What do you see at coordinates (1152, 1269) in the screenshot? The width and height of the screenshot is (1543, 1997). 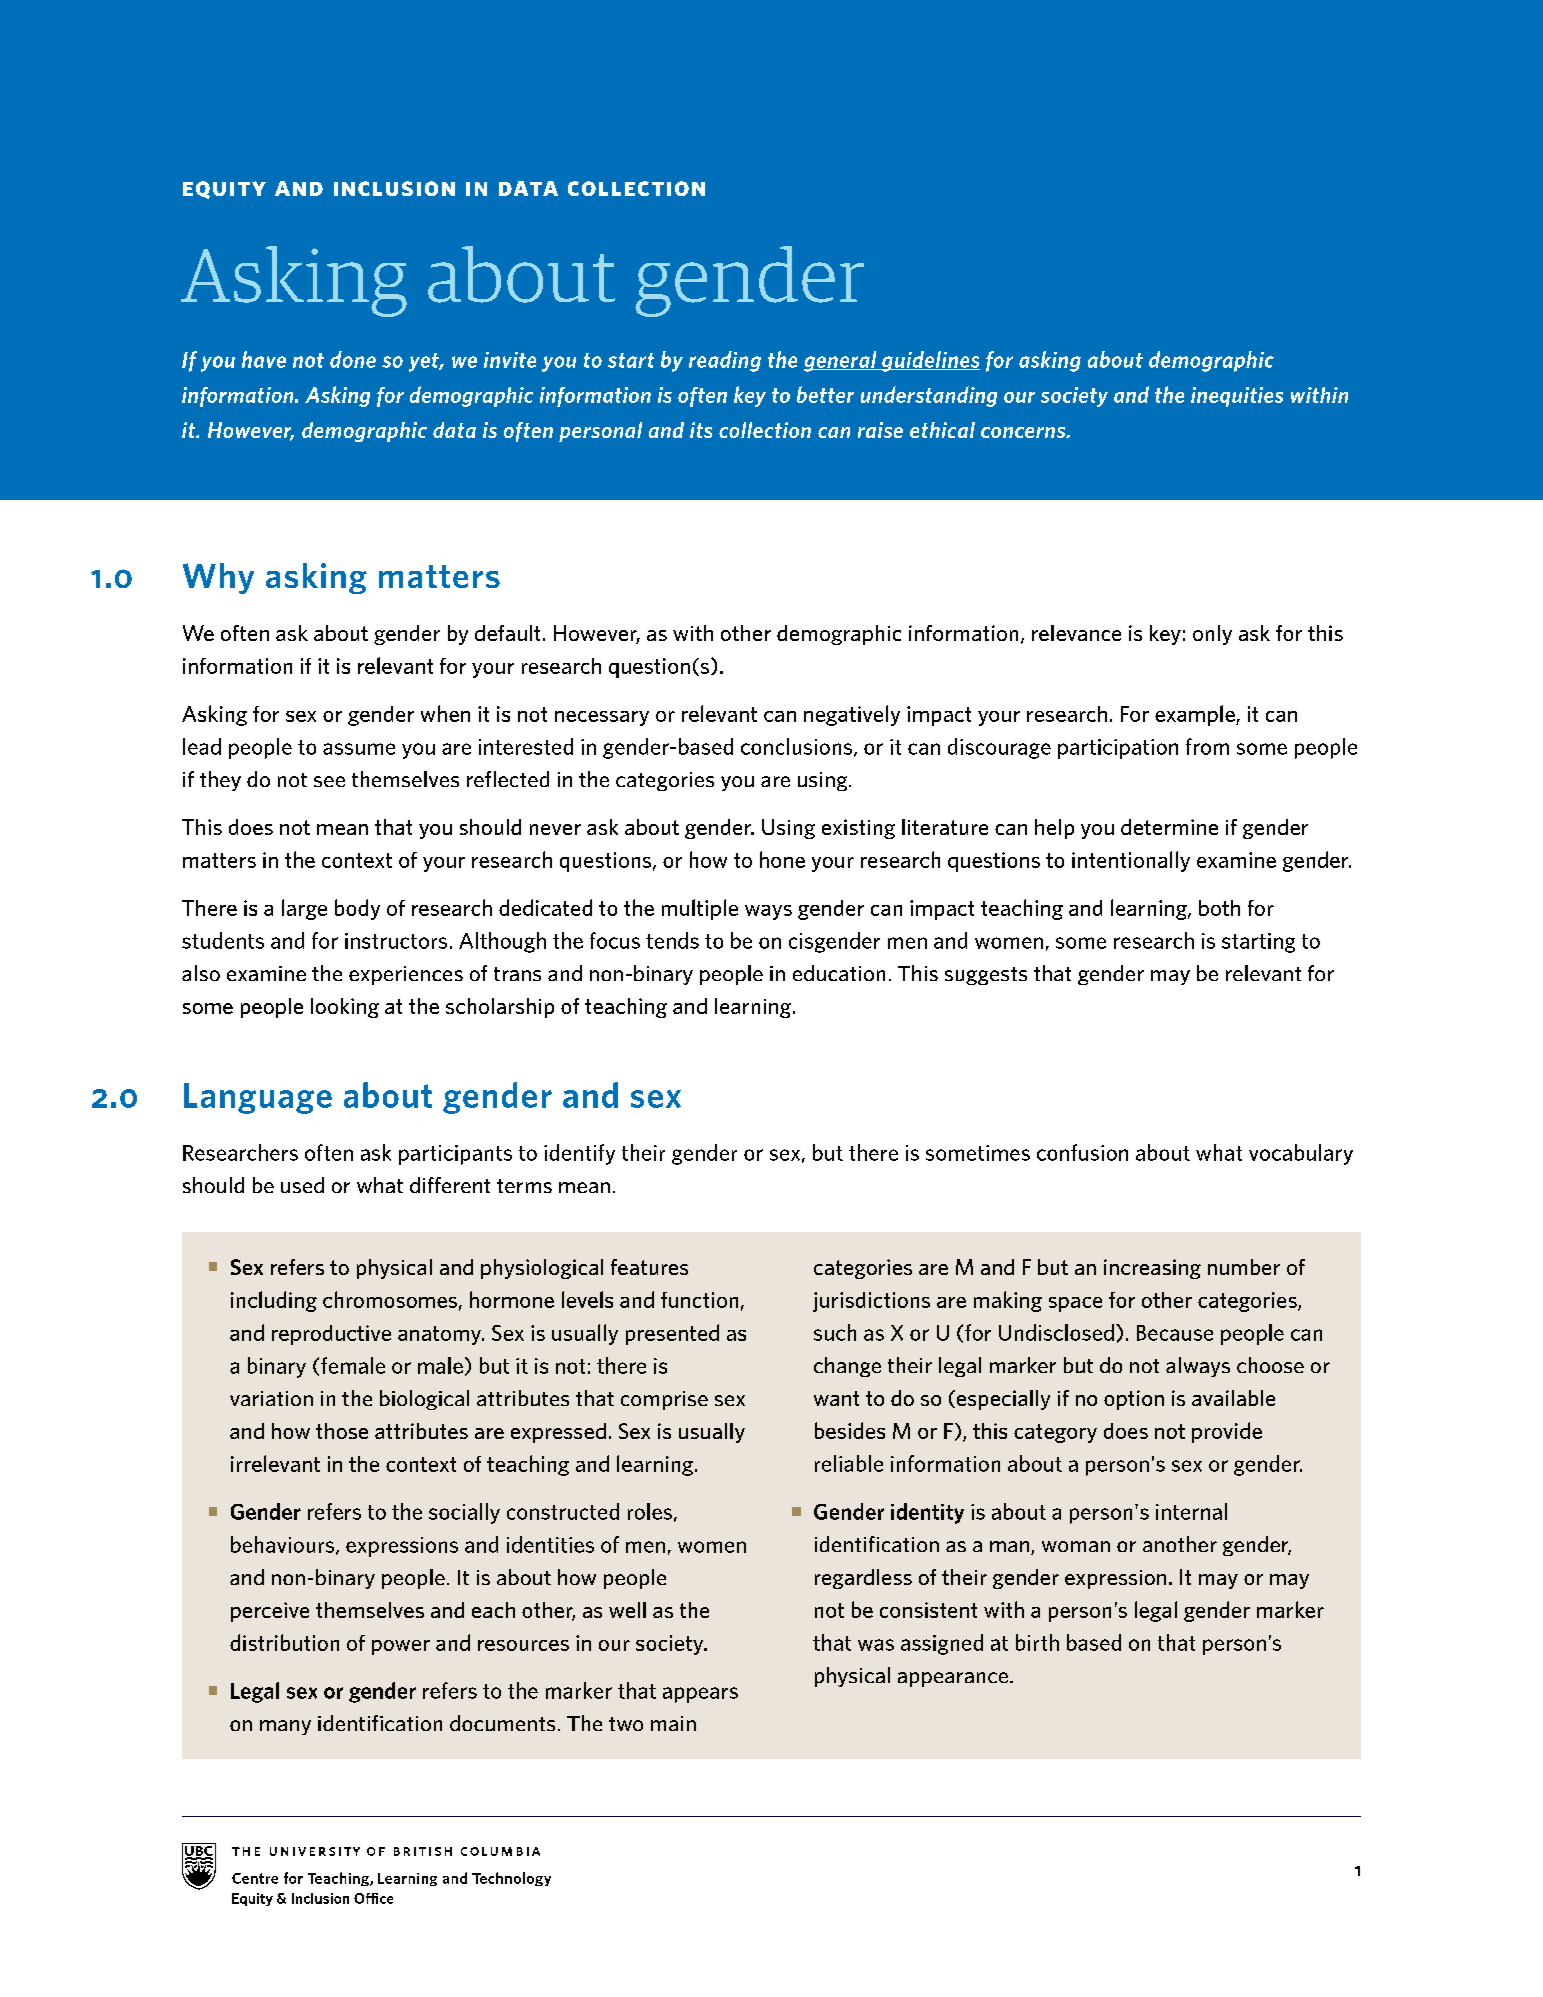 I see `increasing` at bounding box center [1152, 1269].
